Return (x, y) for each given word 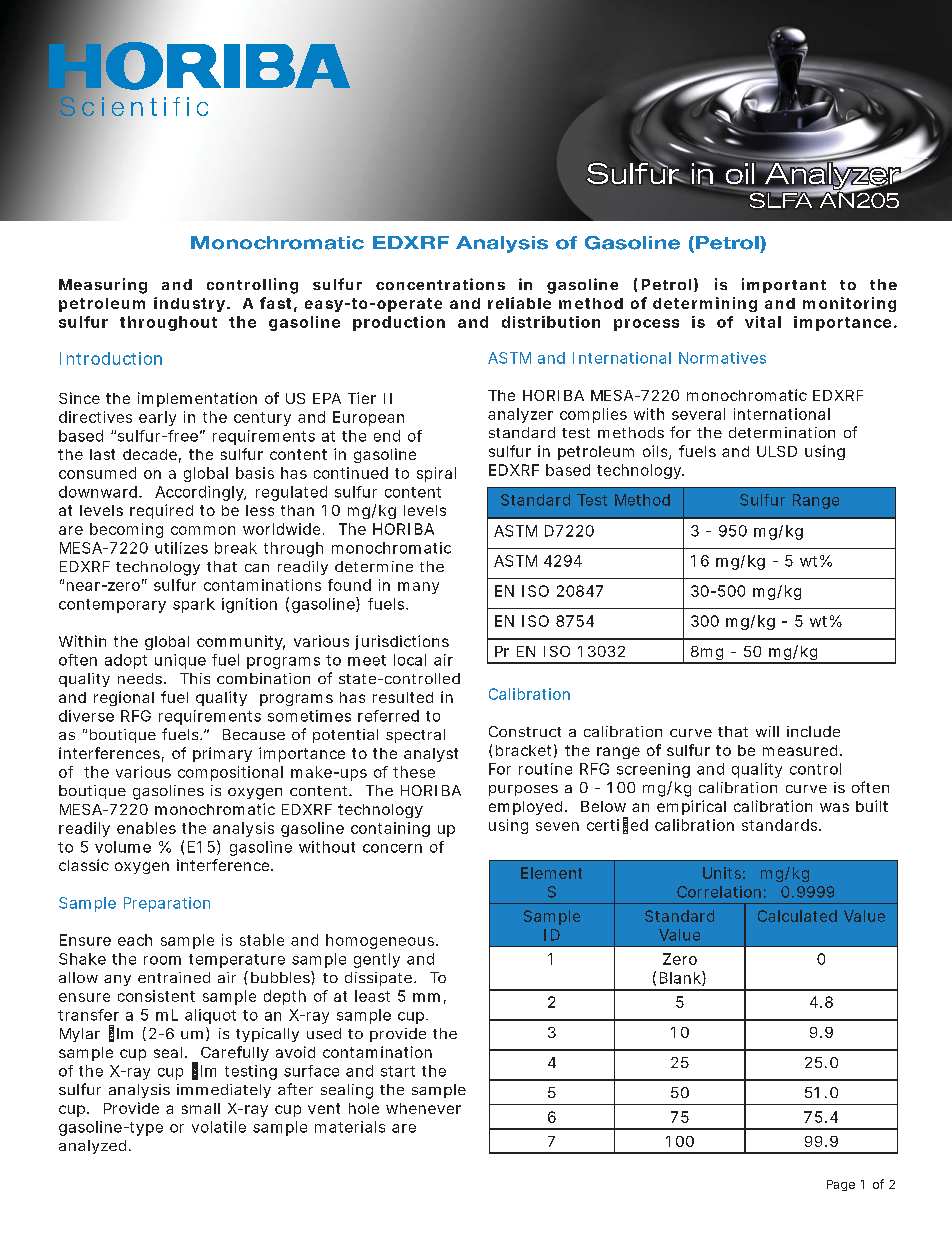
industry (192, 304)
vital (763, 322)
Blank (683, 978)
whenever (423, 1108)
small (201, 1108)
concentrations (440, 284)
